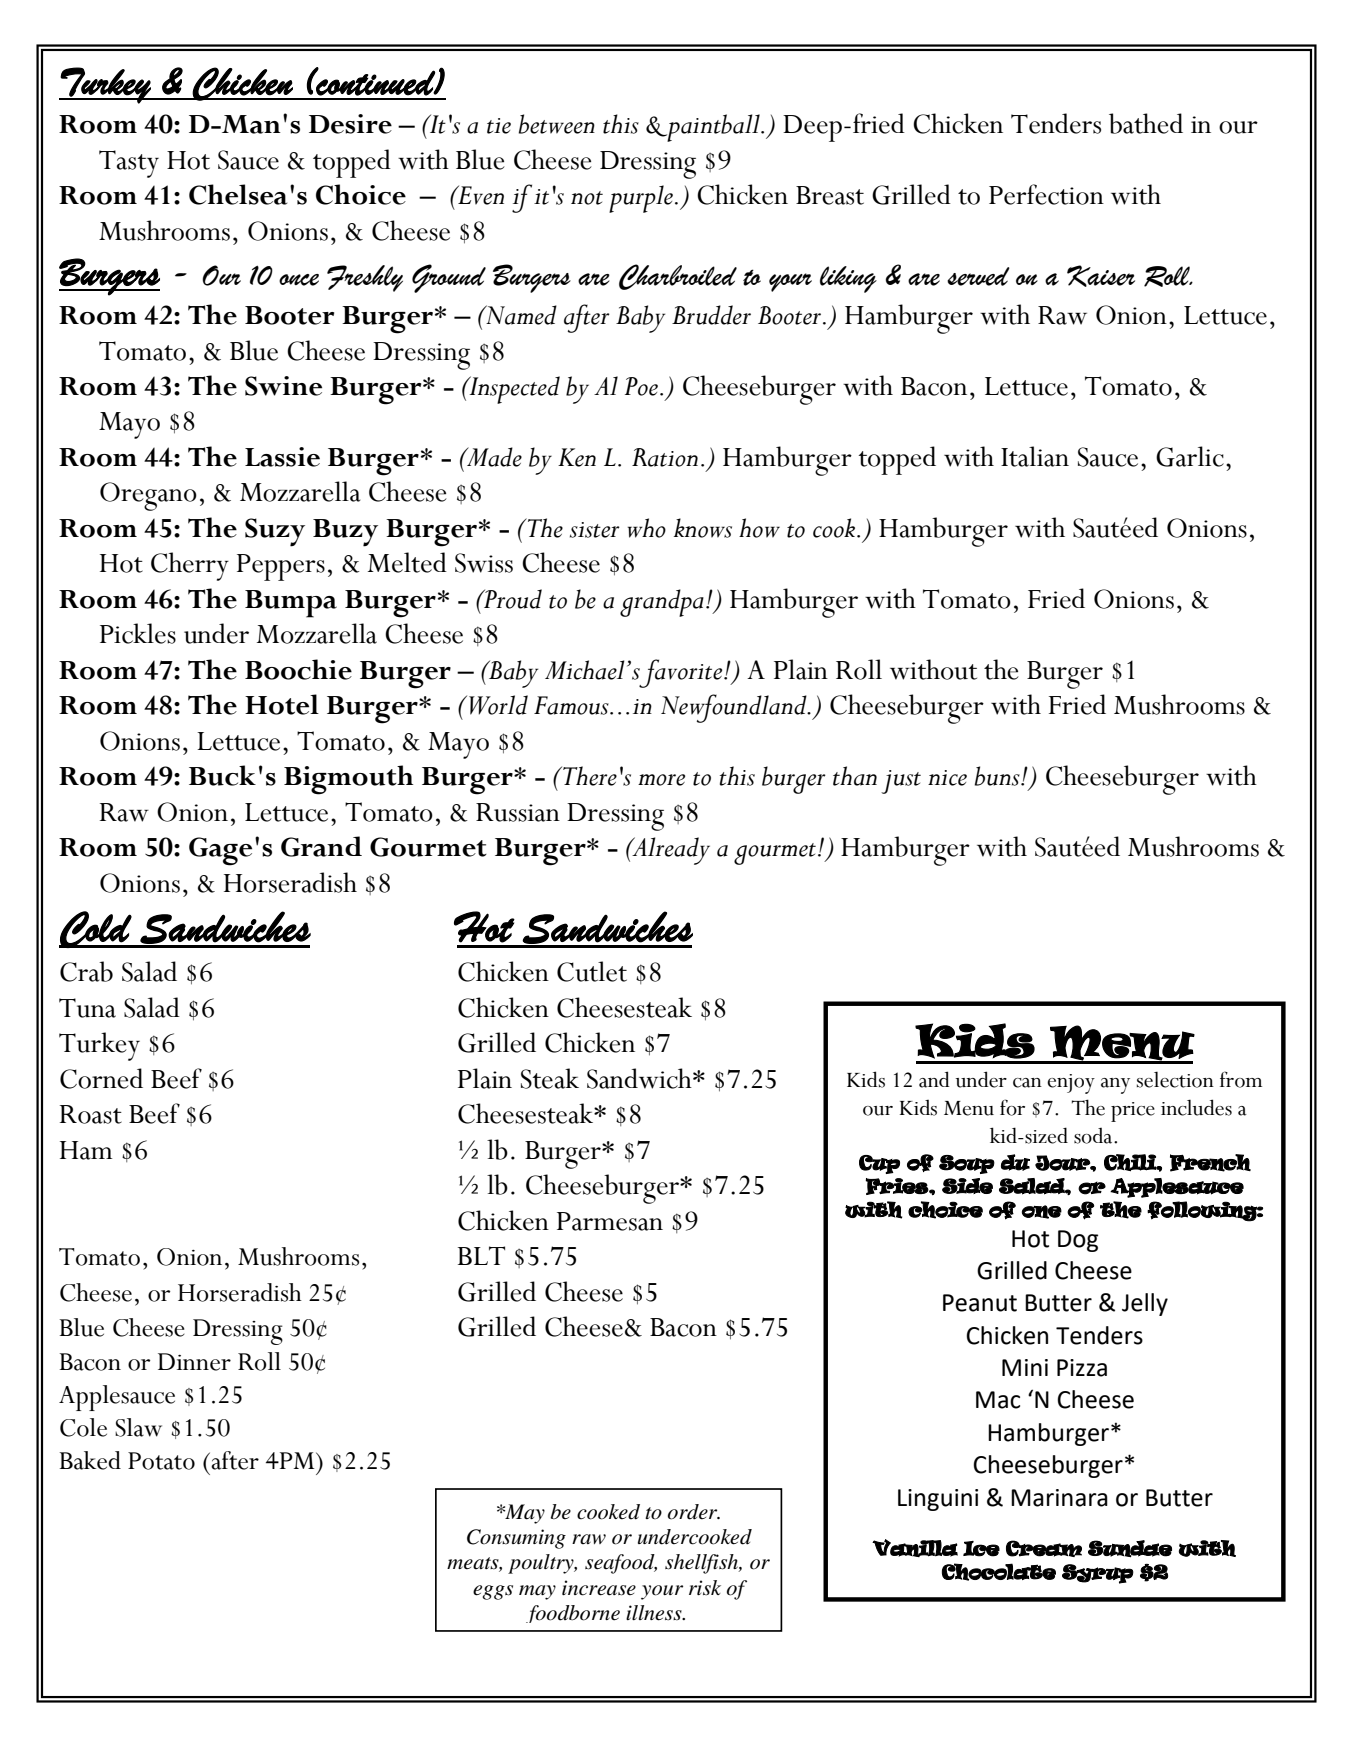  I want to click on Already, so click(670, 851).
